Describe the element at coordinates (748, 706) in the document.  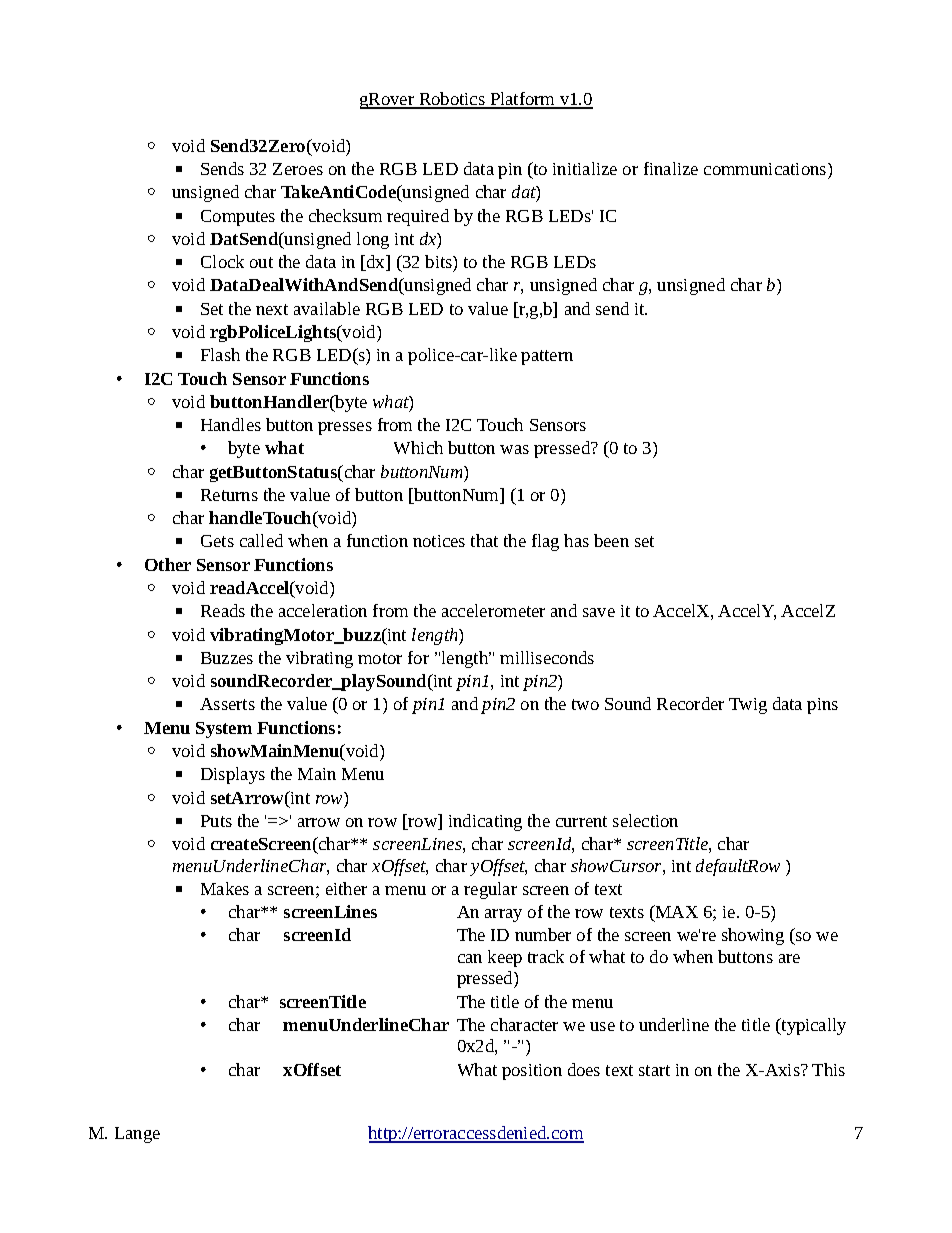
I see `Twig` at that location.
